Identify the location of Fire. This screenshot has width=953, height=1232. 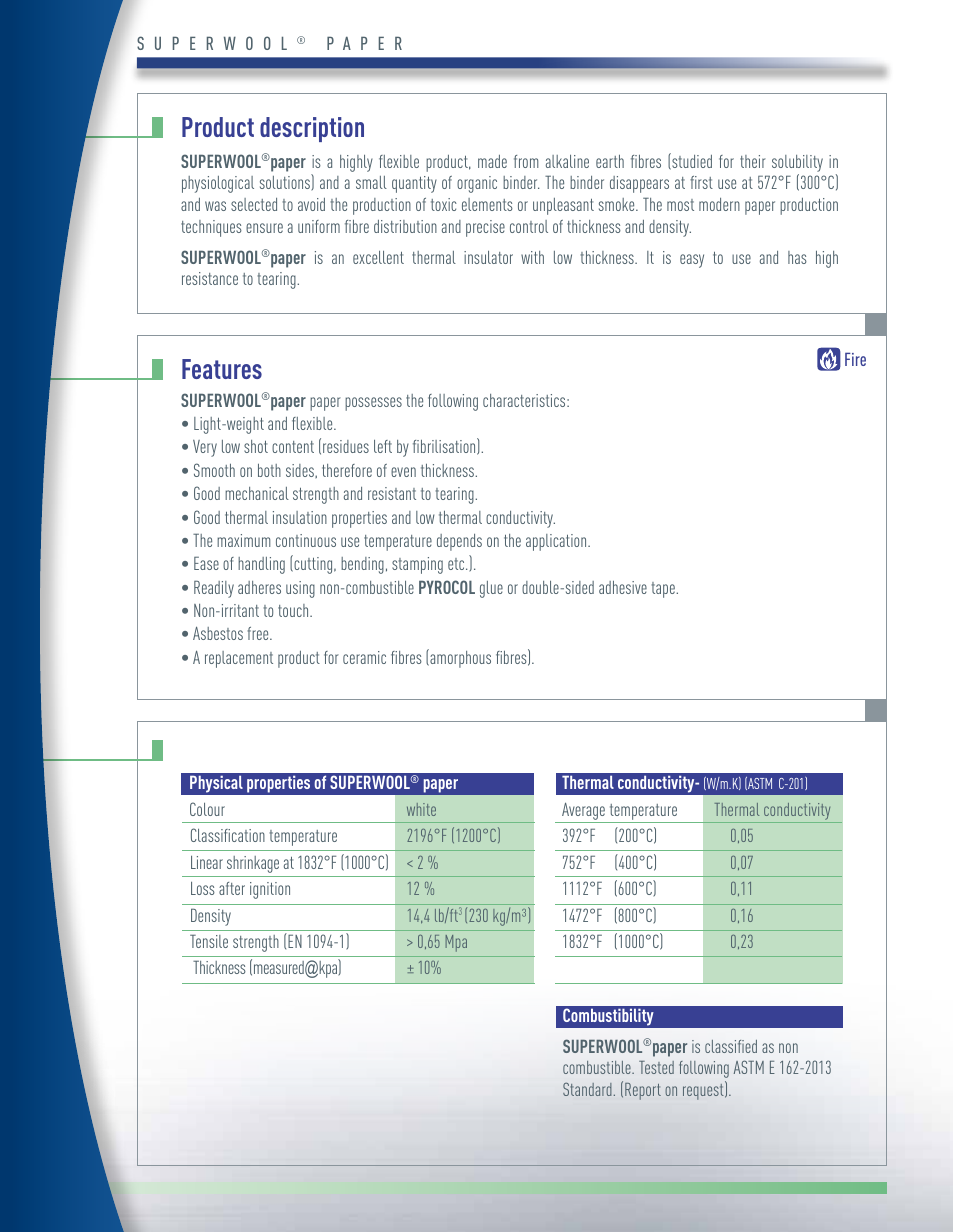
(855, 359).
